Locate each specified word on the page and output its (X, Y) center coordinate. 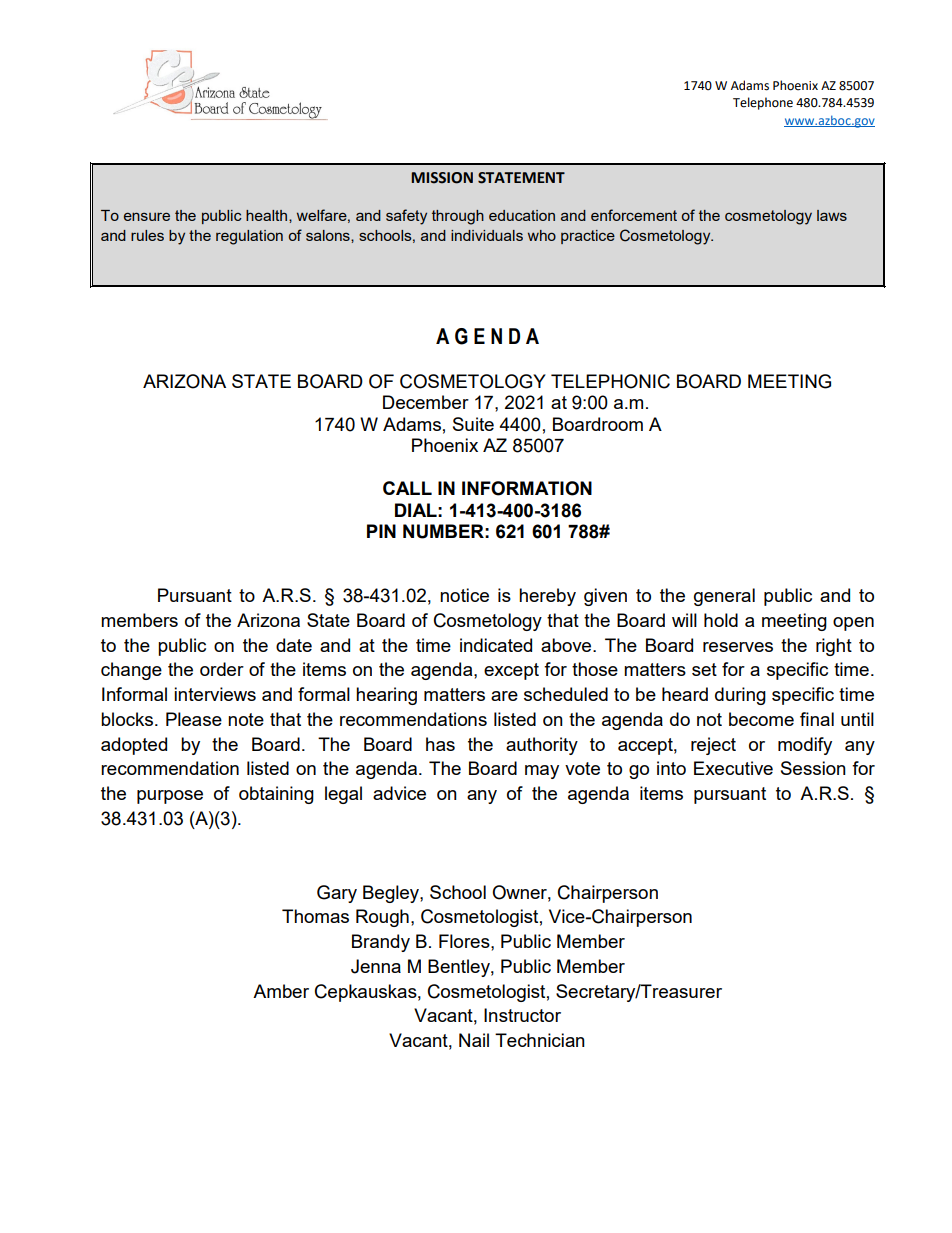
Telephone (763, 103)
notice (464, 595)
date (294, 645)
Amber (281, 991)
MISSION (442, 178)
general (724, 597)
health (268, 215)
